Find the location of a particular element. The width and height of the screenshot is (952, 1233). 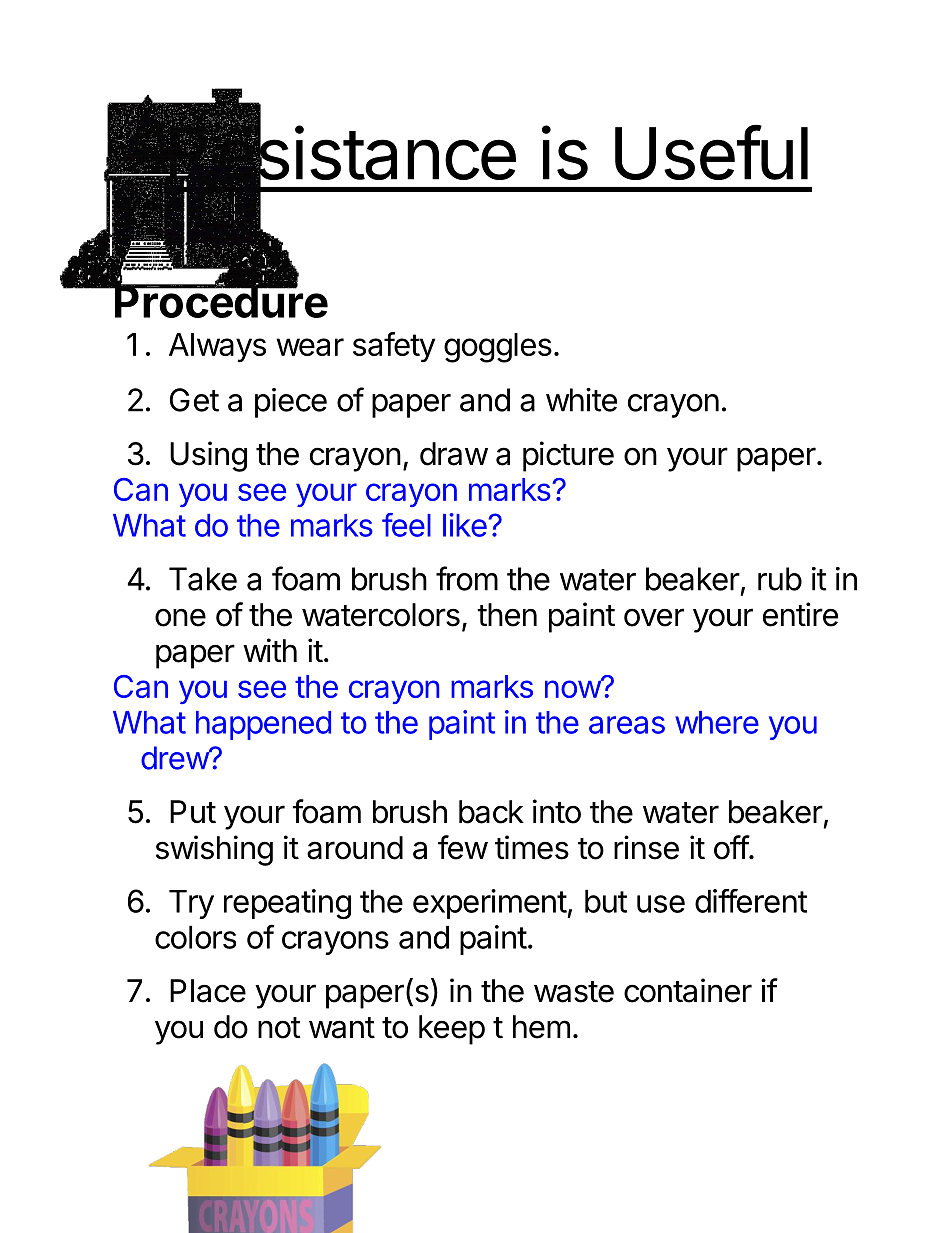

keep is located at coordinates (452, 1030).
